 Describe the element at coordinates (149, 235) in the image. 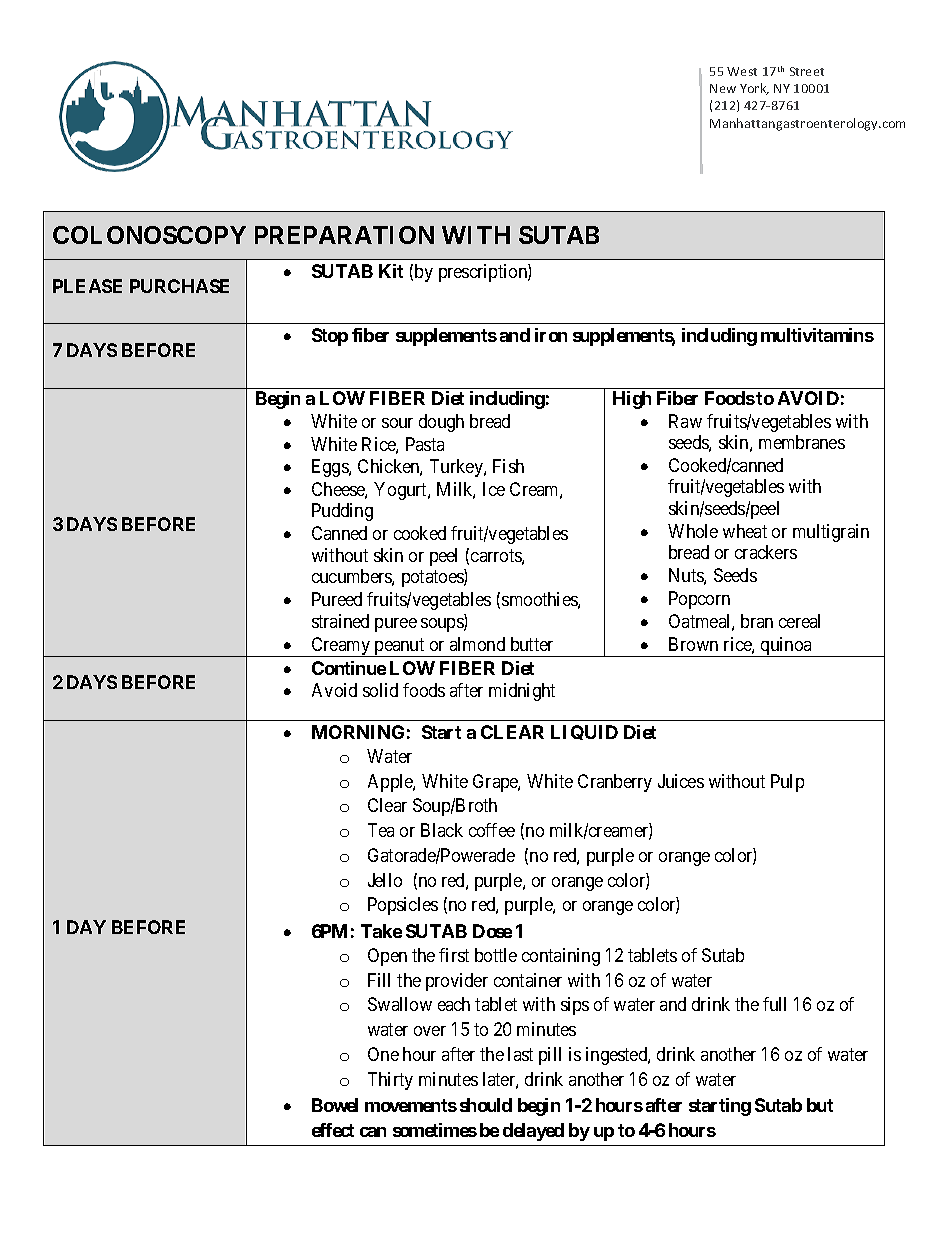

I see `COLONOSCOPY` at that location.
